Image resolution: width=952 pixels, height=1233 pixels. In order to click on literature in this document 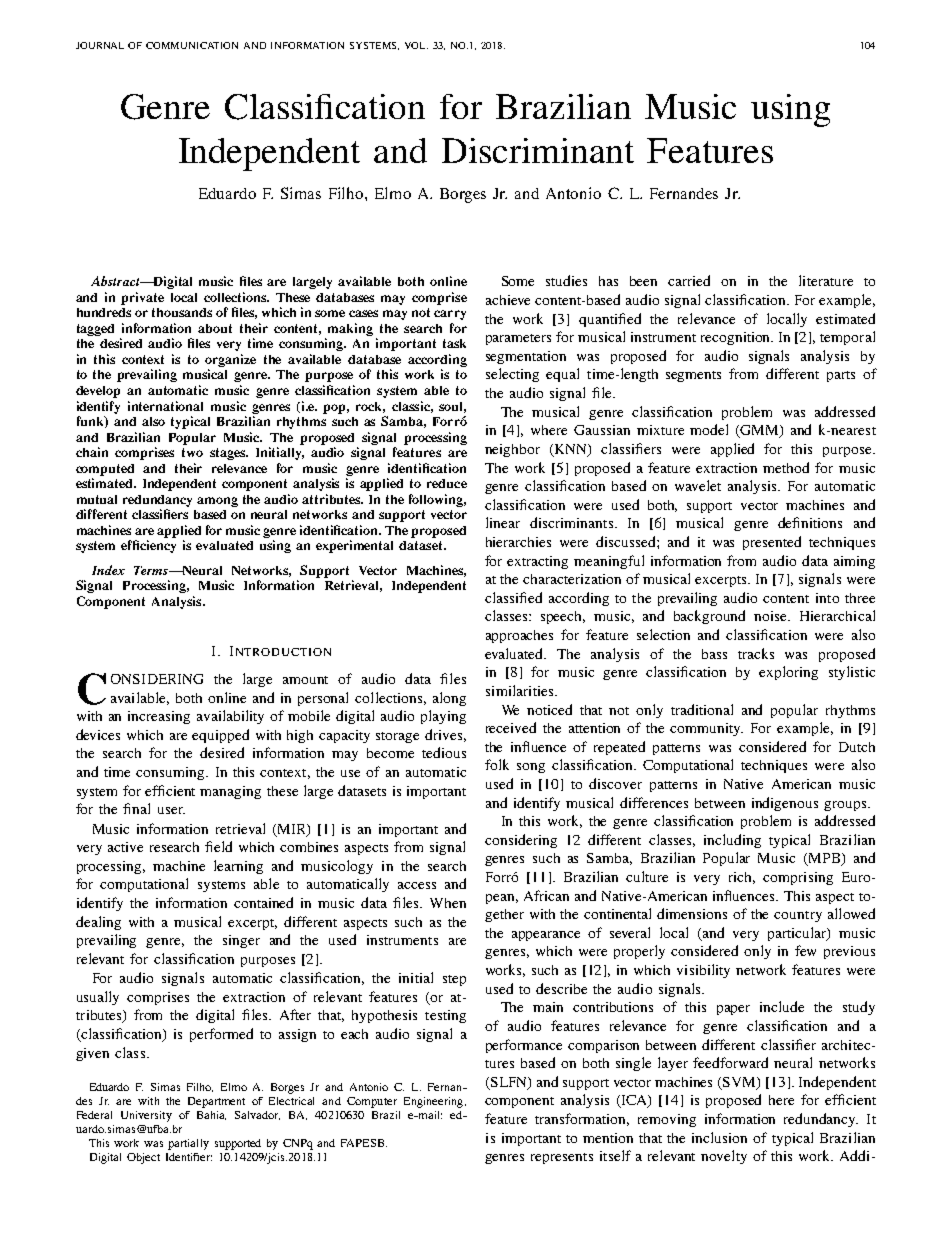, I will do `click(826, 280)`.
